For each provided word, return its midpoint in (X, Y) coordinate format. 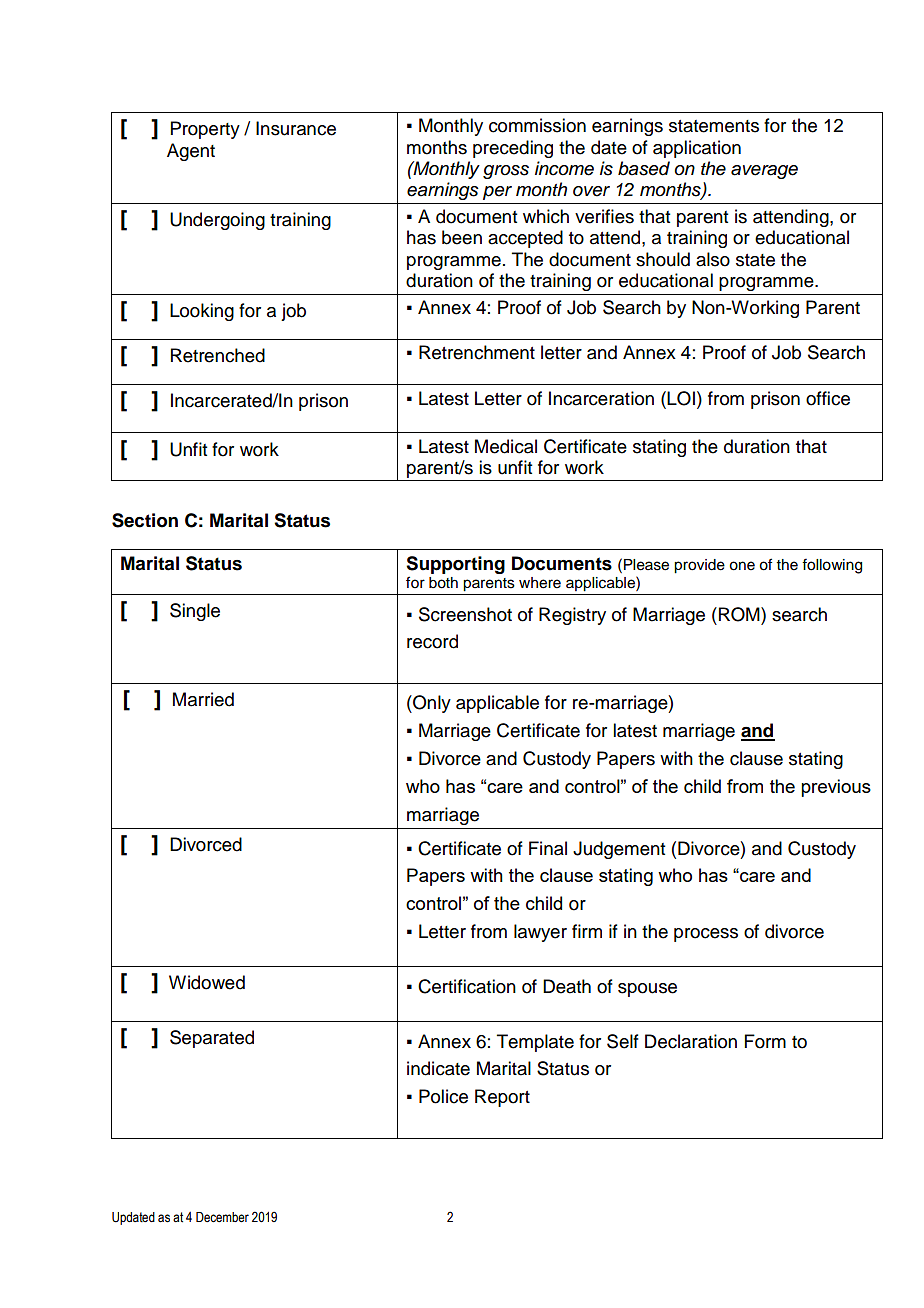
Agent (191, 152)
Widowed (207, 982)
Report (502, 1098)
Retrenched (218, 355)
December (222, 1217)
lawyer (540, 933)
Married (203, 699)
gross (506, 172)
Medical (506, 446)
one (742, 566)
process (706, 935)
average (764, 172)
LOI (680, 398)
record (432, 641)
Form (765, 1041)
